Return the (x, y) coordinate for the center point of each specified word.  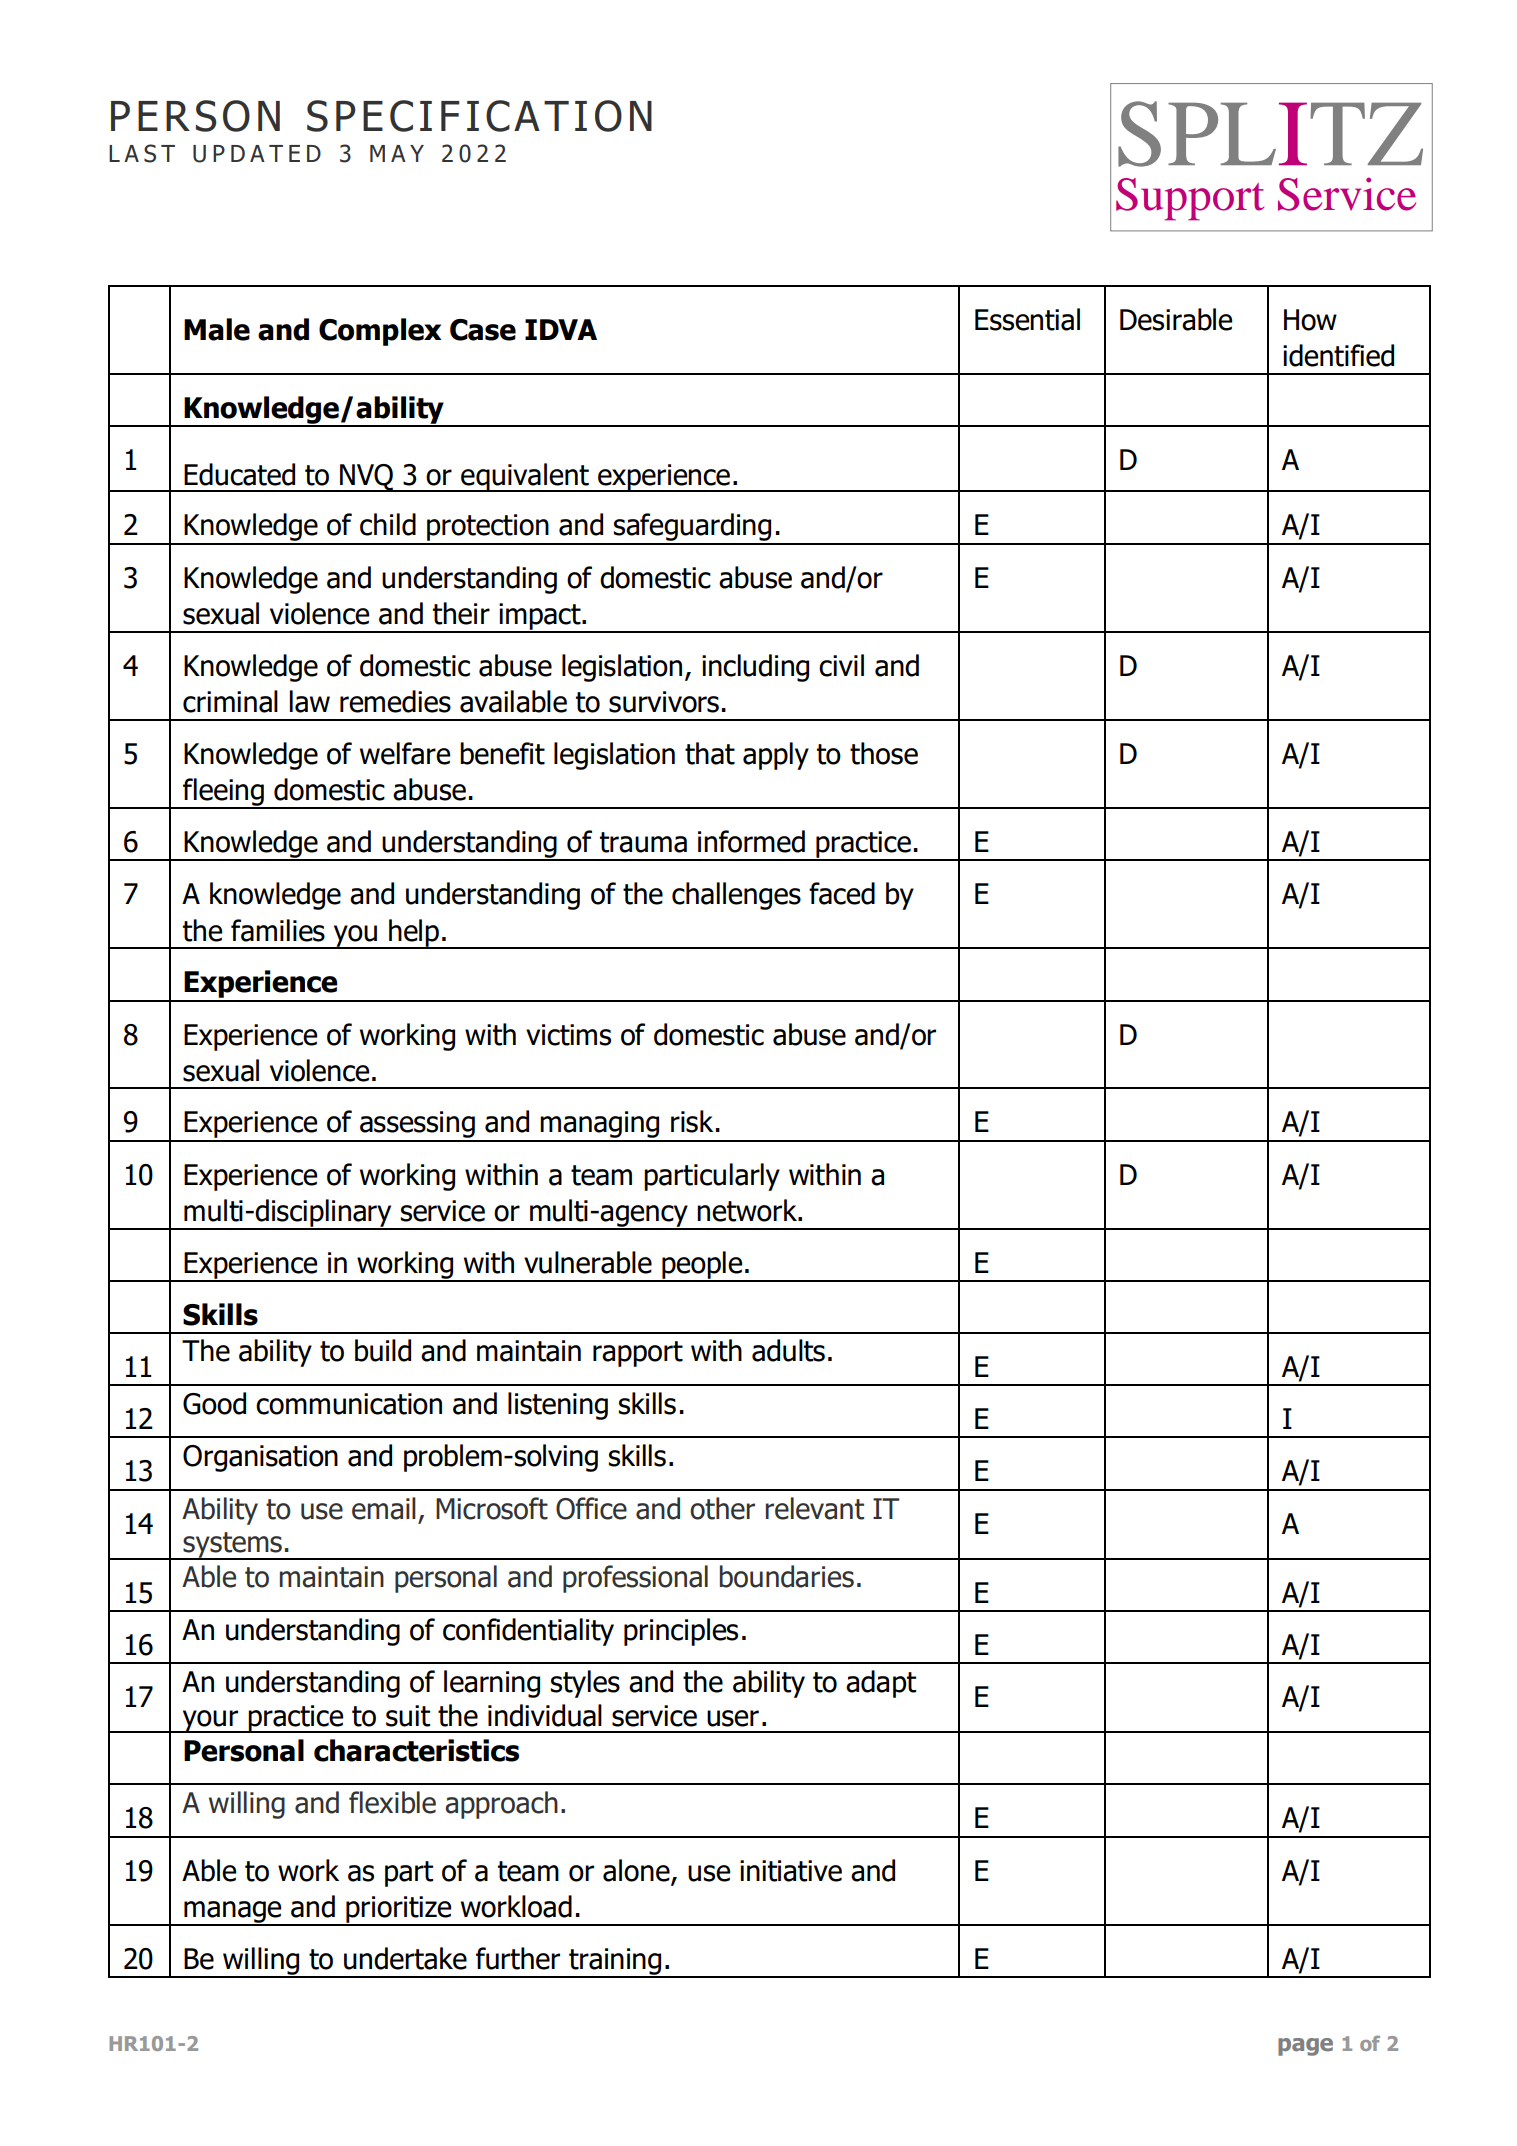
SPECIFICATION (479, 116)
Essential (1027, 319)
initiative (791, 1871)
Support (1190, 199)
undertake (405, 1958)
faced (842, 893)
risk (692, 1121)
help (414, 934)
